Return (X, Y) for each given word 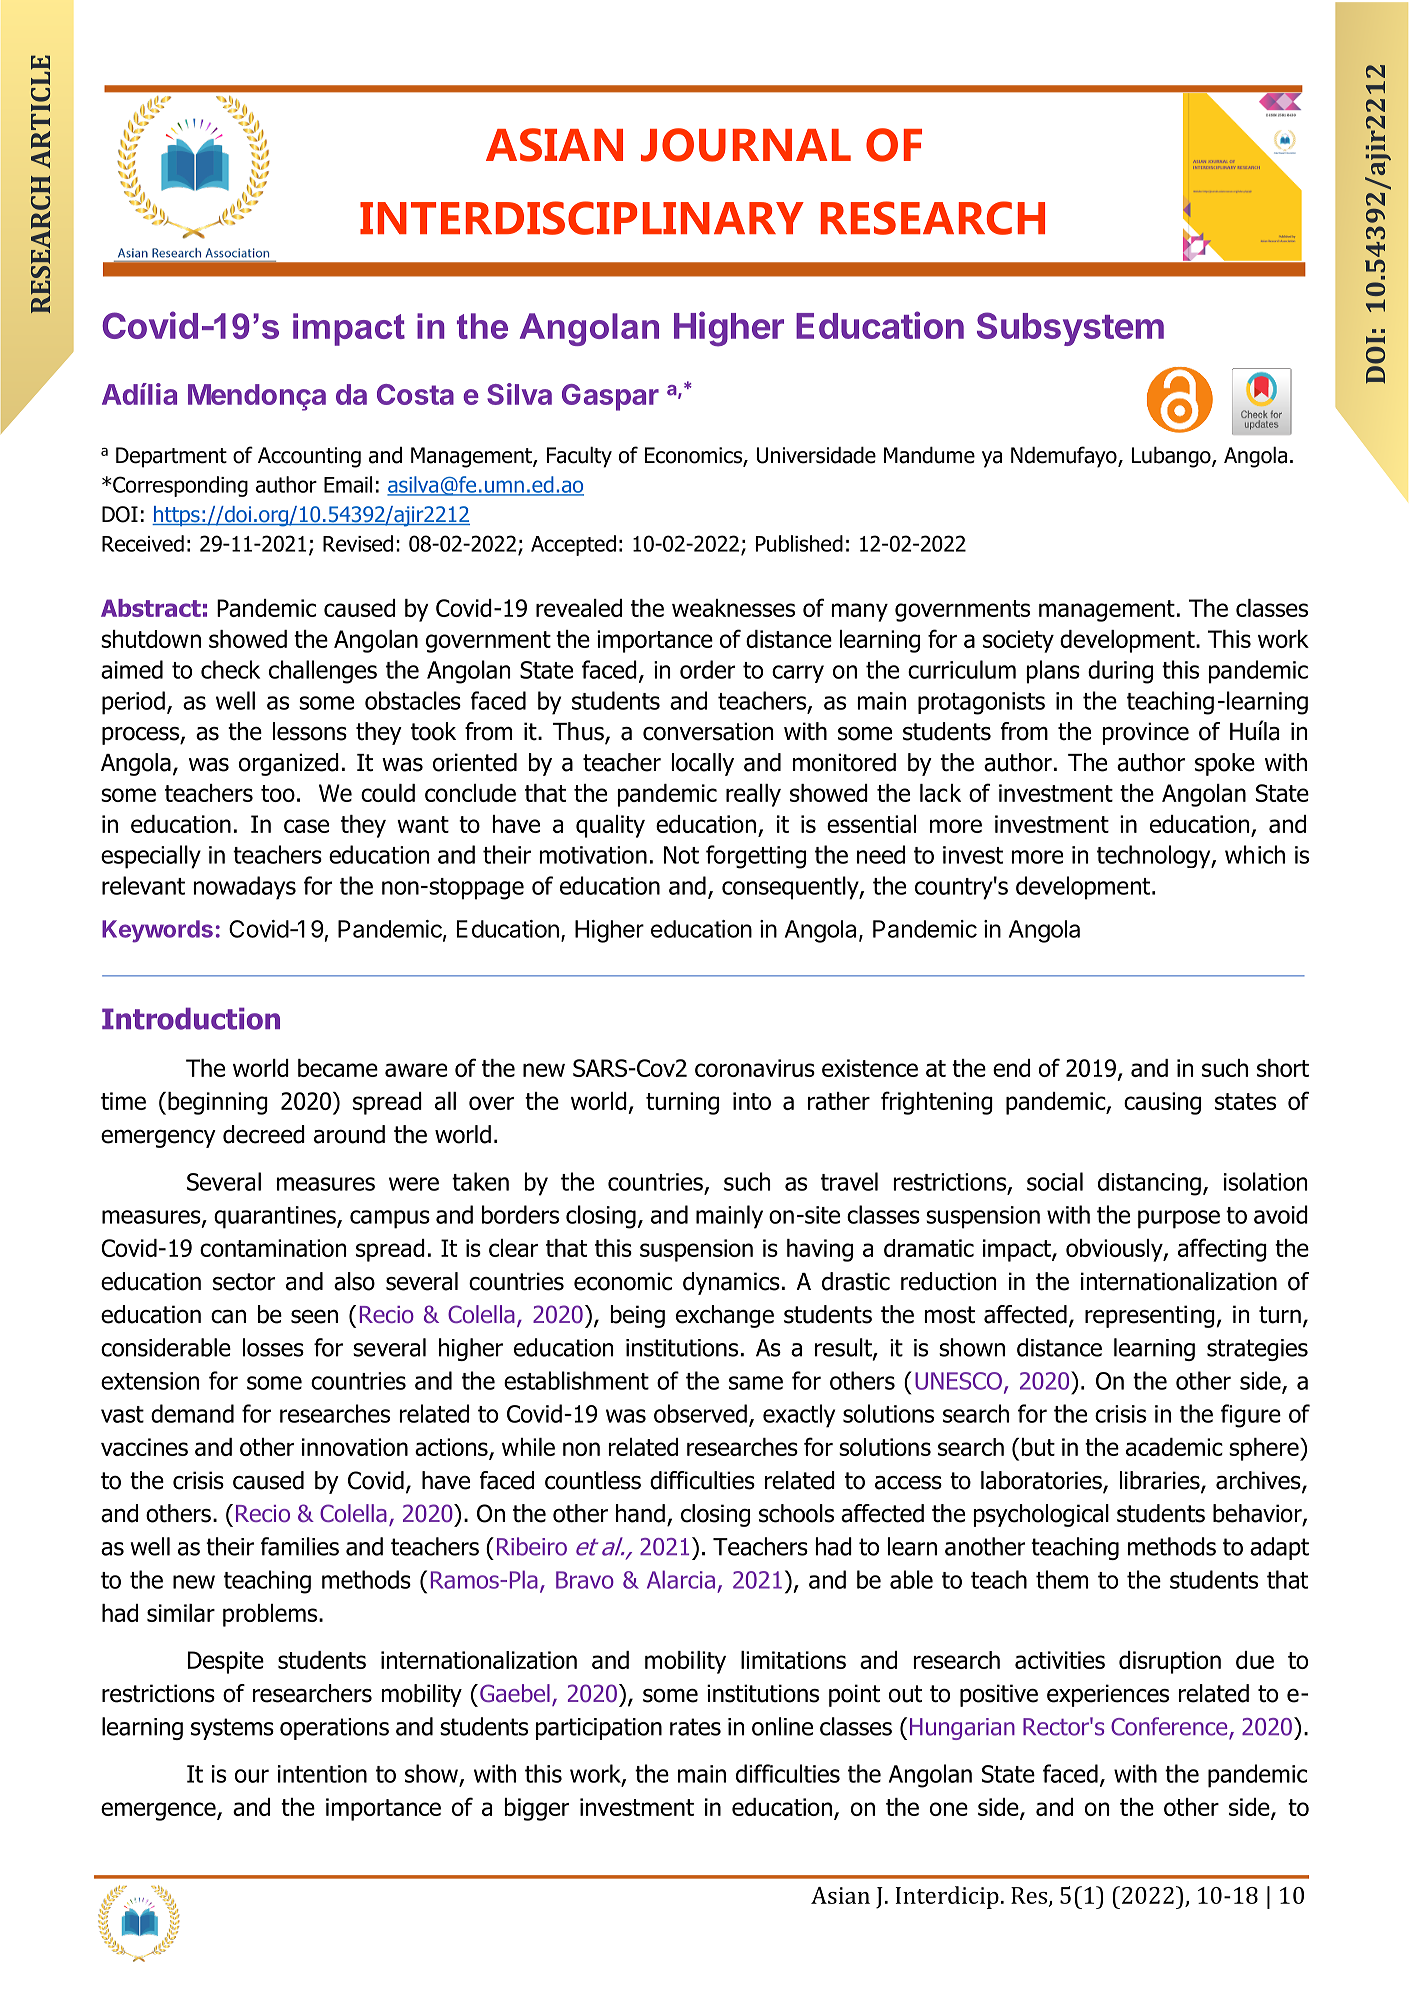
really (753, 795)
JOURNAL (746, 145)
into (752, 1101)
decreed (264, 1134)
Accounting (309, 457)
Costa (415, 394)
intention (322, 1774)
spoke (1225, 764)
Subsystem (1070, 329)
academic (1174, 1447)
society (1018, 641)
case (306, 826)
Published (799, 543)
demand (192, 1413)
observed (700, 1413)
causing (1162, 1103)
